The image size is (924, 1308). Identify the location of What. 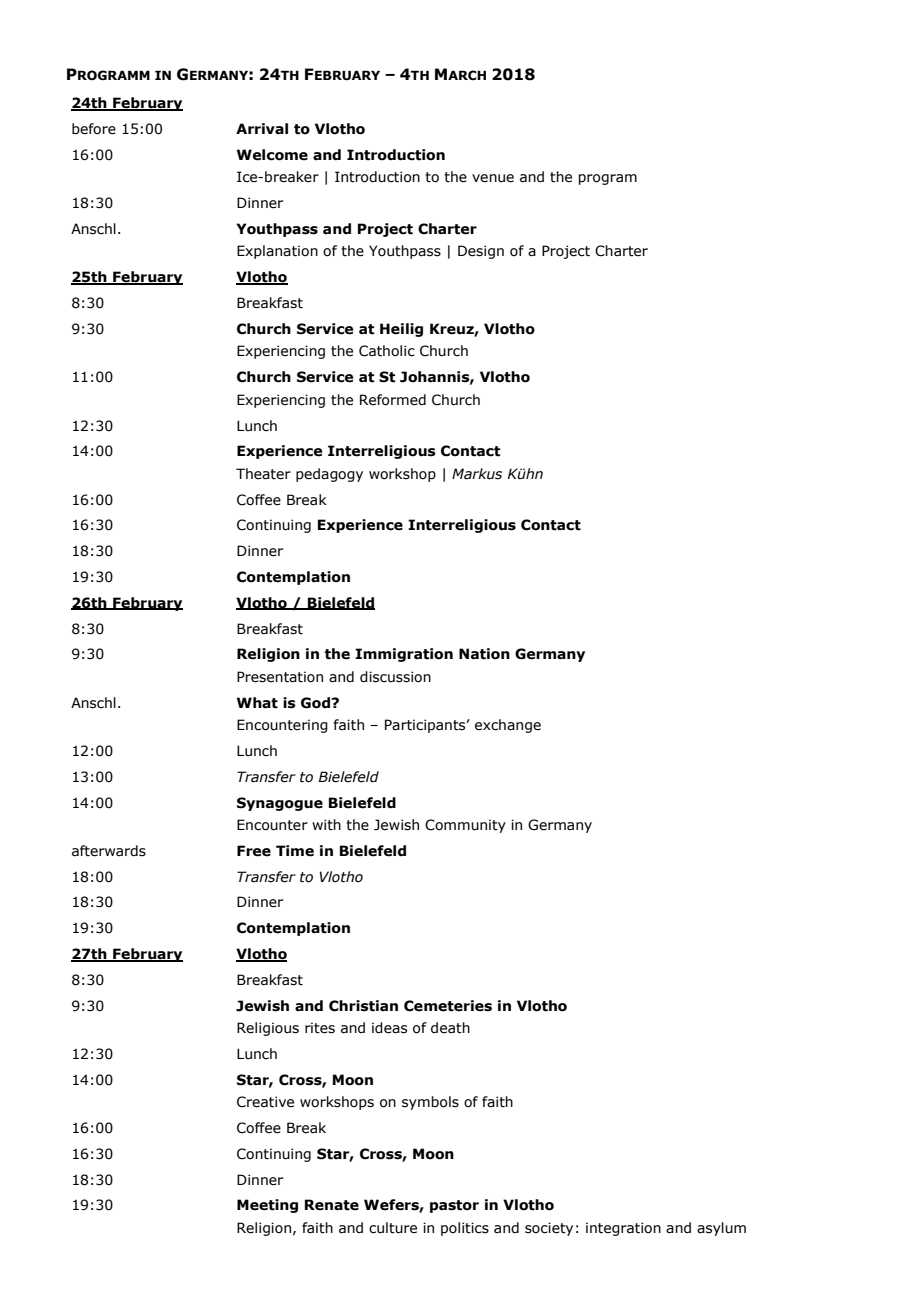
(257, 703).
